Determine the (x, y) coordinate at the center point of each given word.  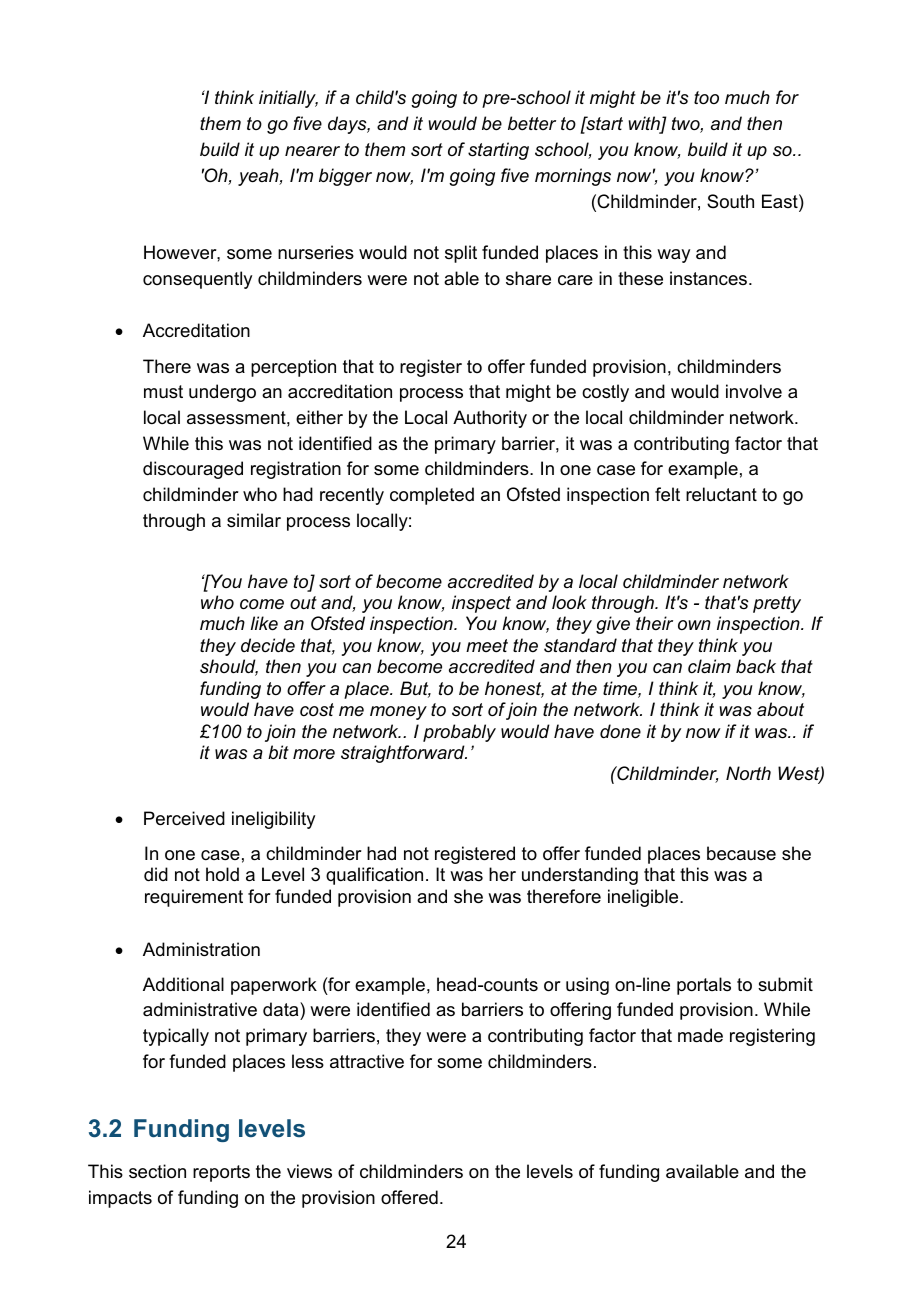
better (532, 123)
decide (268, 645)
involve (754, 391)
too (706, 97)
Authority (490, 419)
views (309, 1171)
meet (487, 646)
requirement (194, 898)
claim (709, 666)
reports (221, 1173)
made (700, 1035)
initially (288, 99)
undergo (222, 393)
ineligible (644, 898)
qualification (374, 876)
